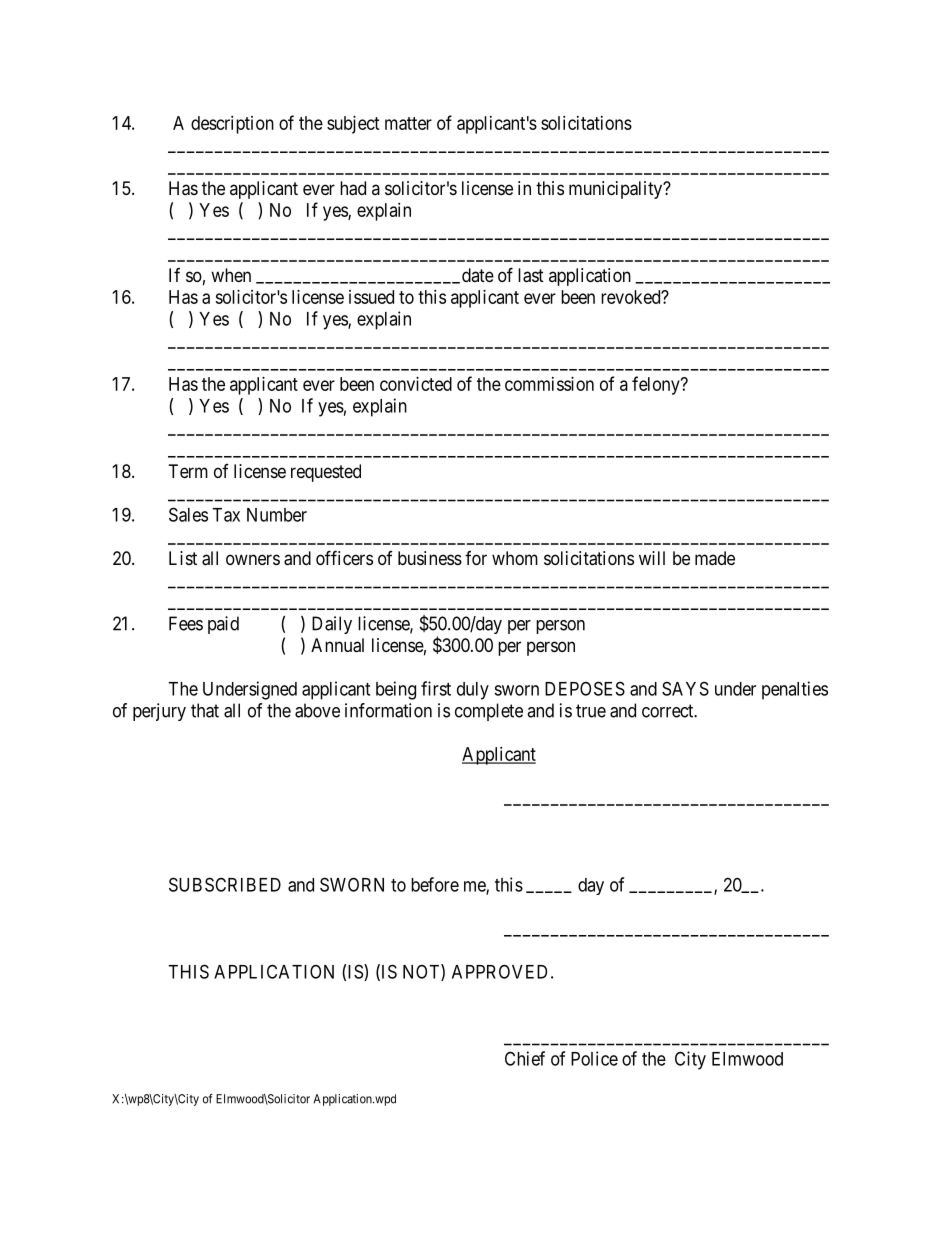 The height and width of the screenshot is (1233, 952). What do you see at coordinates (232, 125) in the screenshot?
I see `description` at bounding box center [232, 125].
